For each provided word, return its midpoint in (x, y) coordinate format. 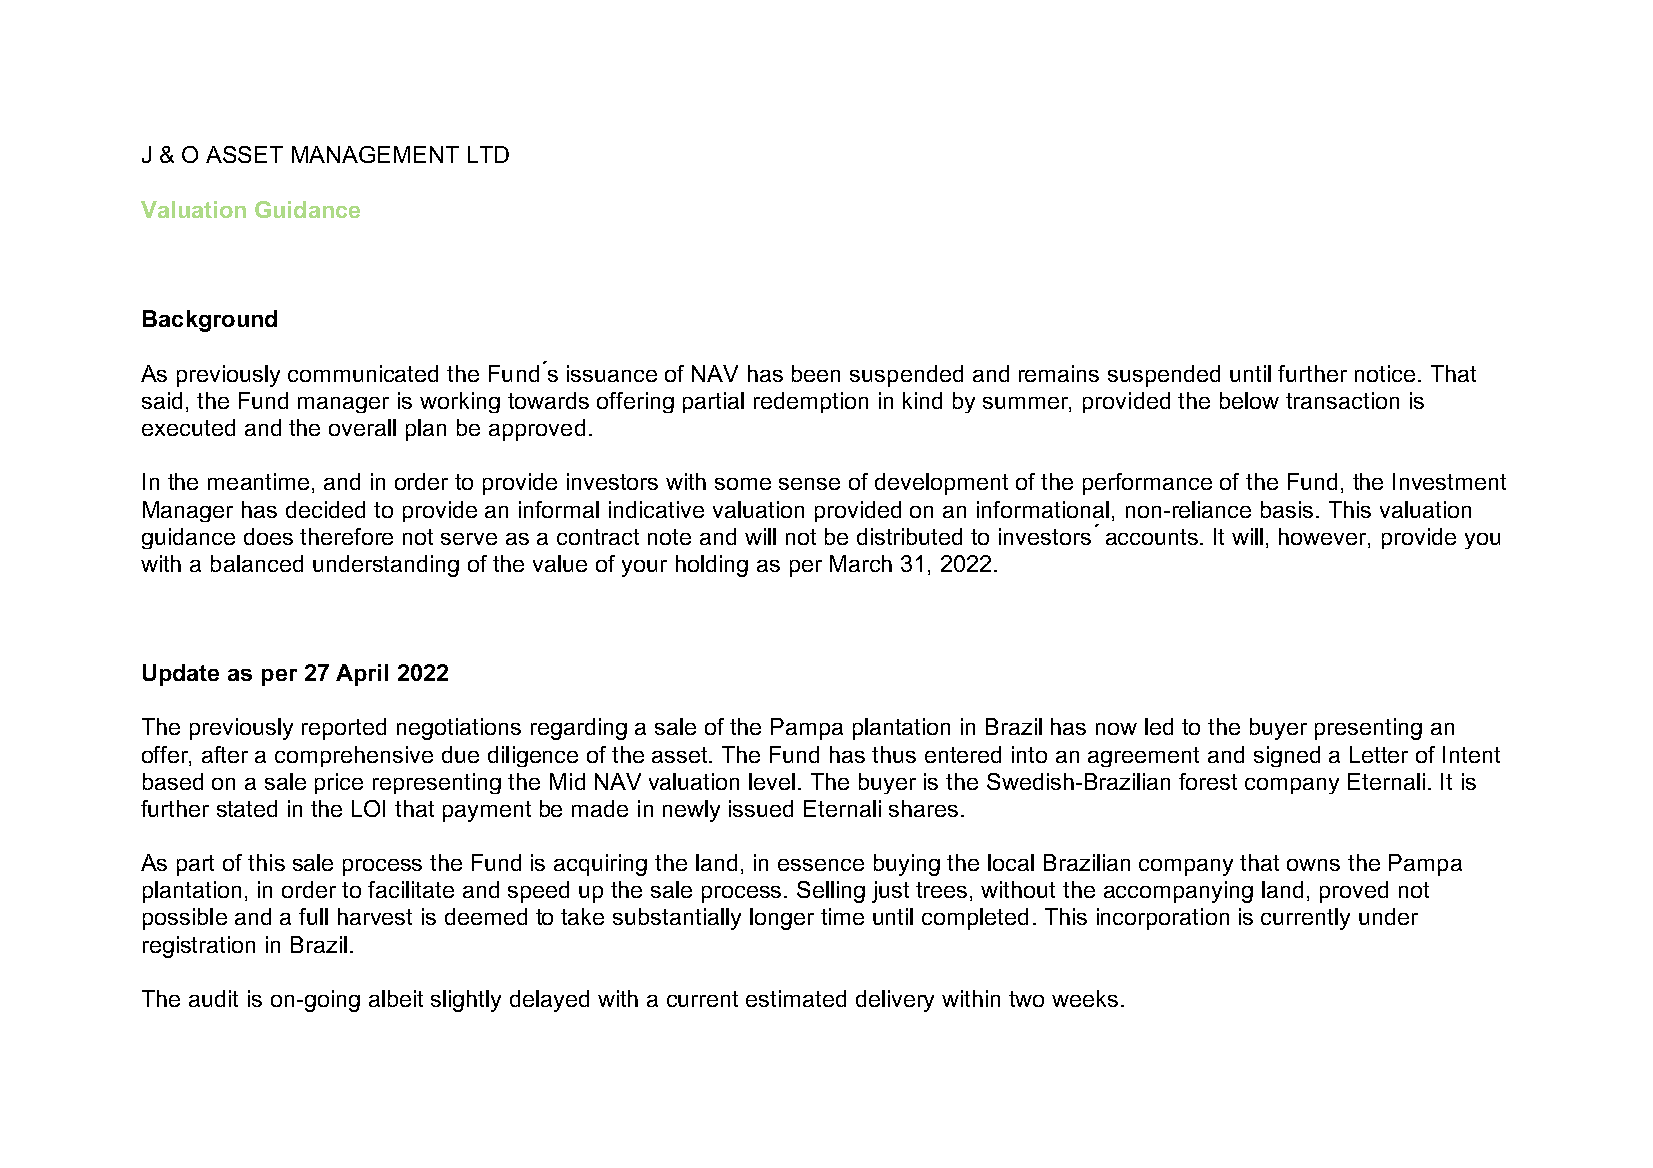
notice (1385, 373)
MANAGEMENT (375, 154)
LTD (488, 154)
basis (1287, 509)
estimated (796, 998)
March (861, 563)
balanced (257, 563)
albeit (396, 998)
